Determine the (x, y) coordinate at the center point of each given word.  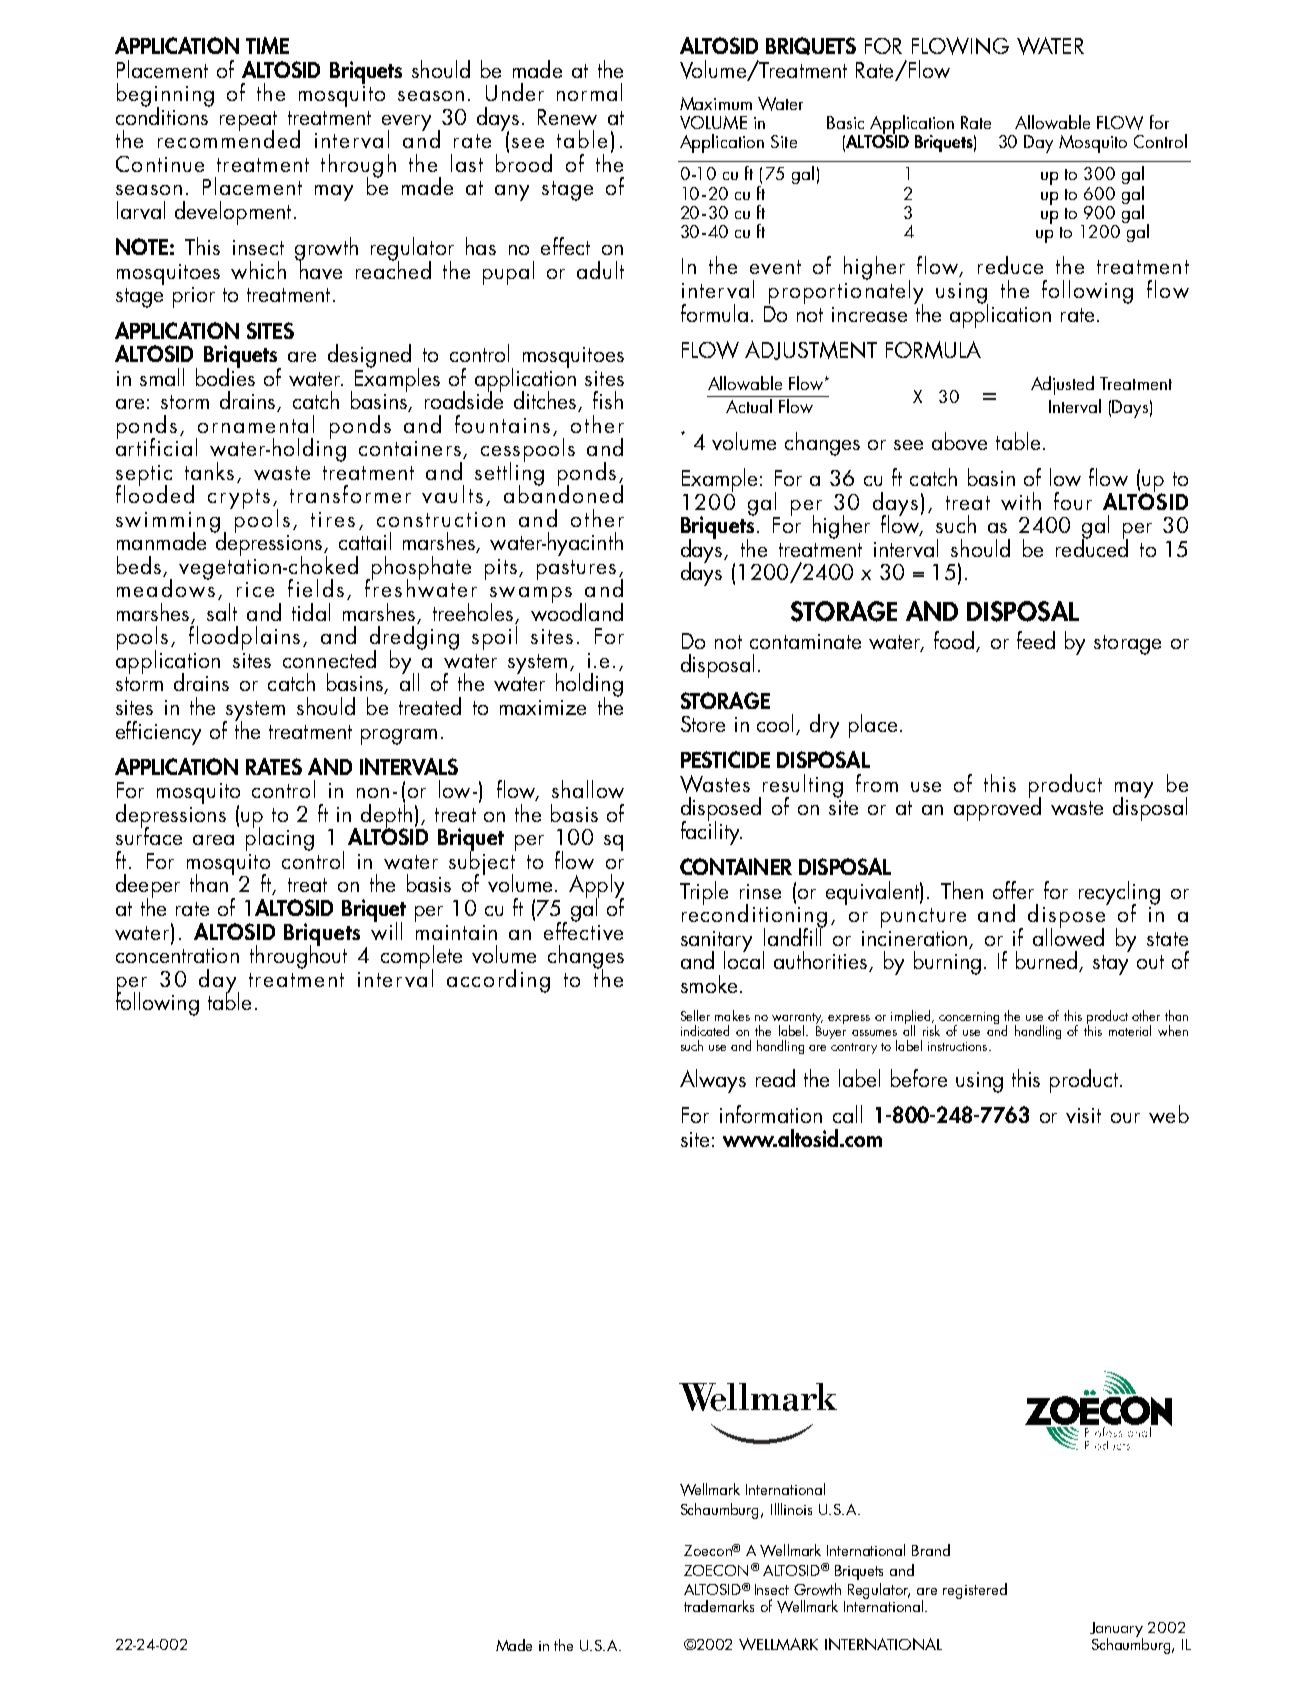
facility (711, 832)
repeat (248, 122)
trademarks (719, 1606)
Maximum (716, 103)
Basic (845, 122)
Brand (931, 1550)
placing (280, 838)
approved (997, 808)
